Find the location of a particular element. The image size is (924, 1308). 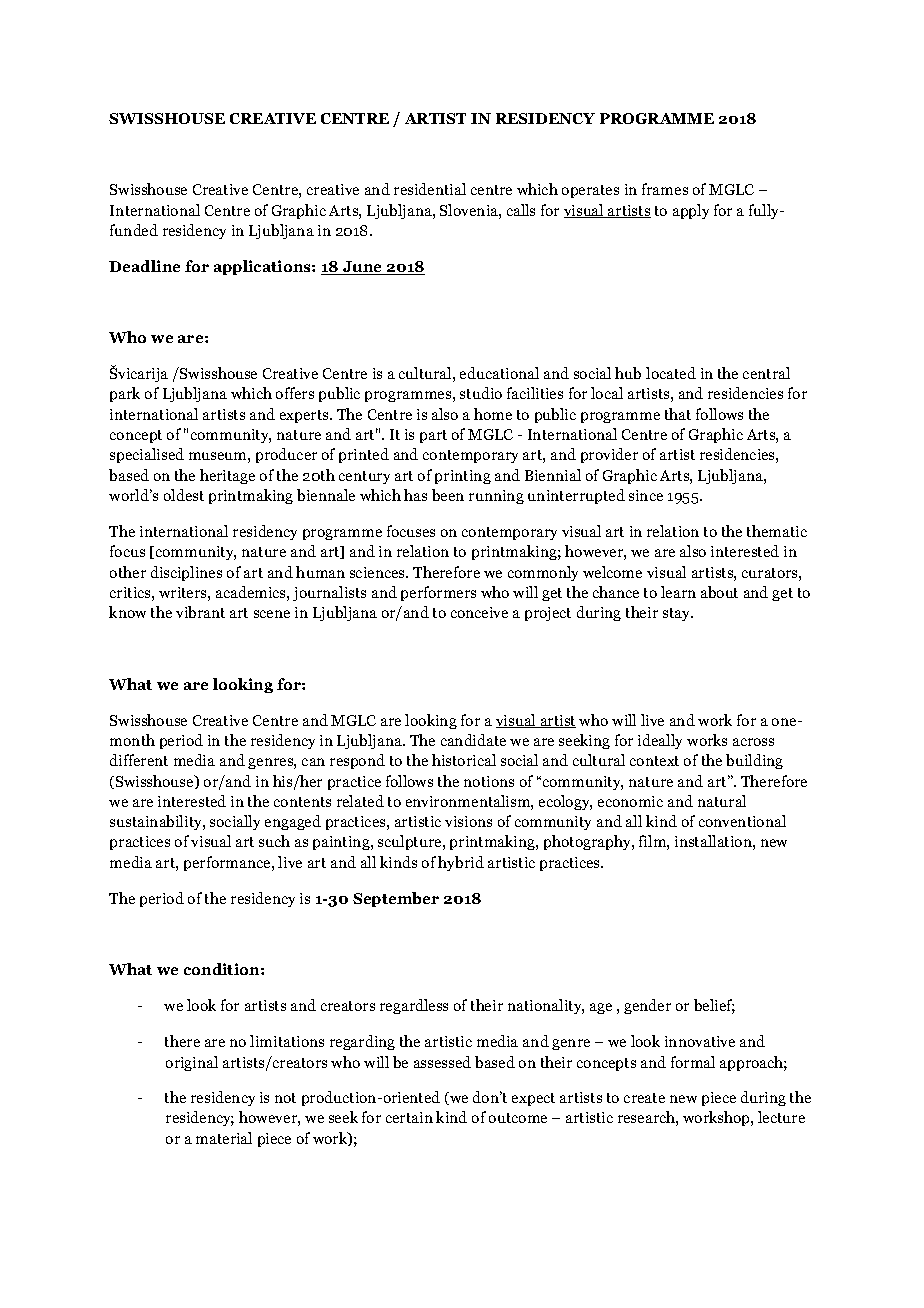

material is located at coordinates (224, 1138).
